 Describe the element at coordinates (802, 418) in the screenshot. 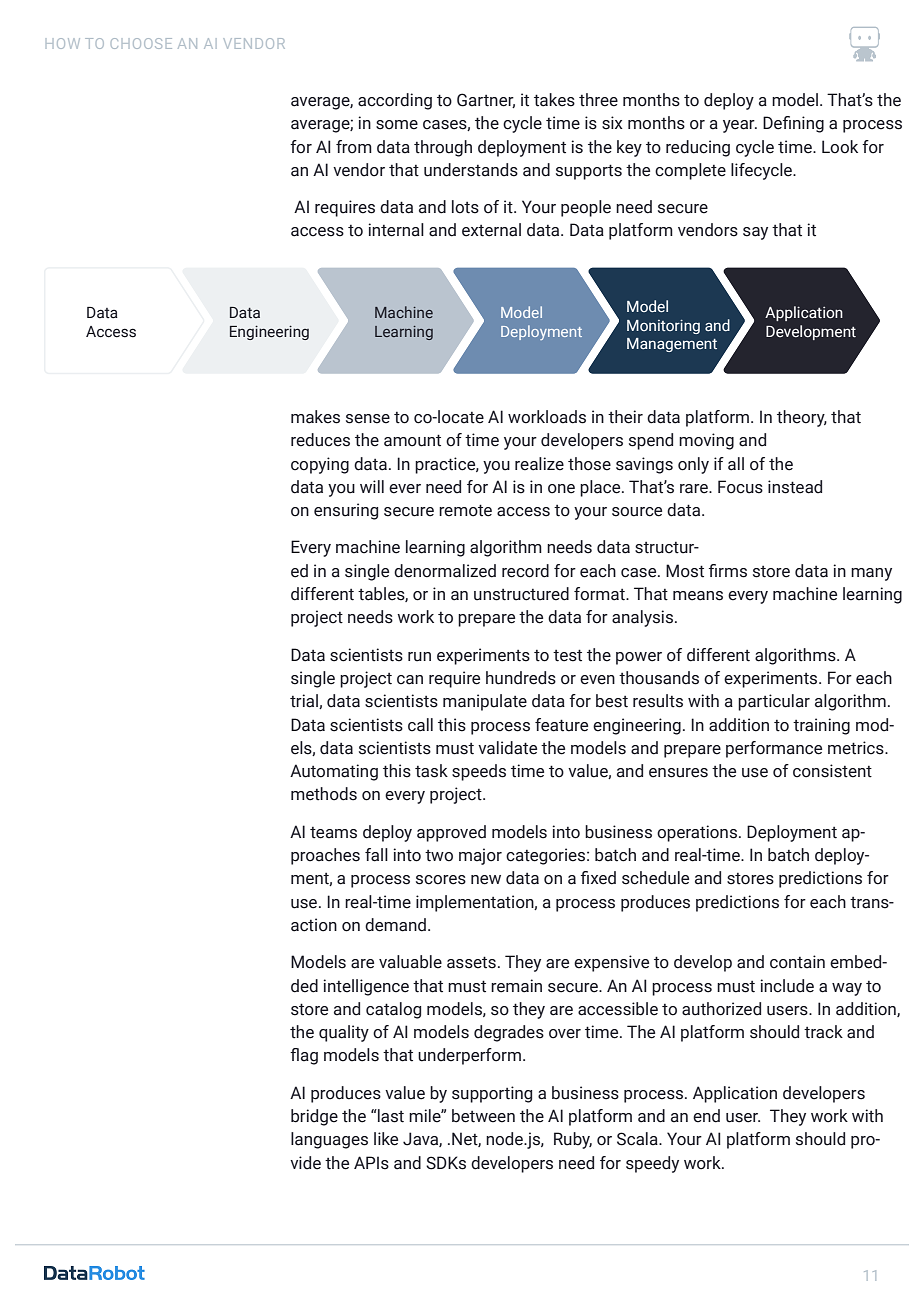

I see `theory` at that location.
